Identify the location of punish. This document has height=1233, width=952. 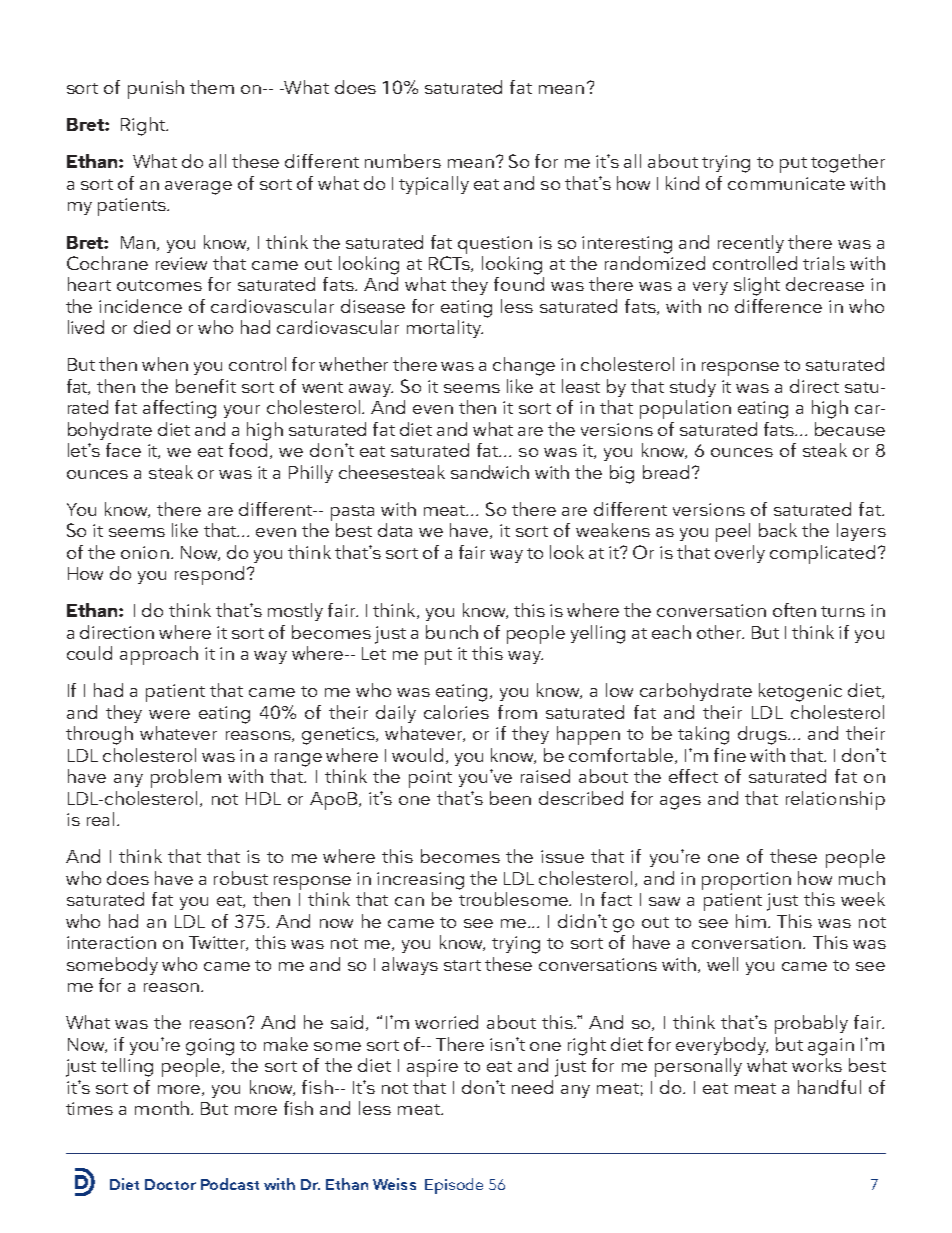
(156, 89).
